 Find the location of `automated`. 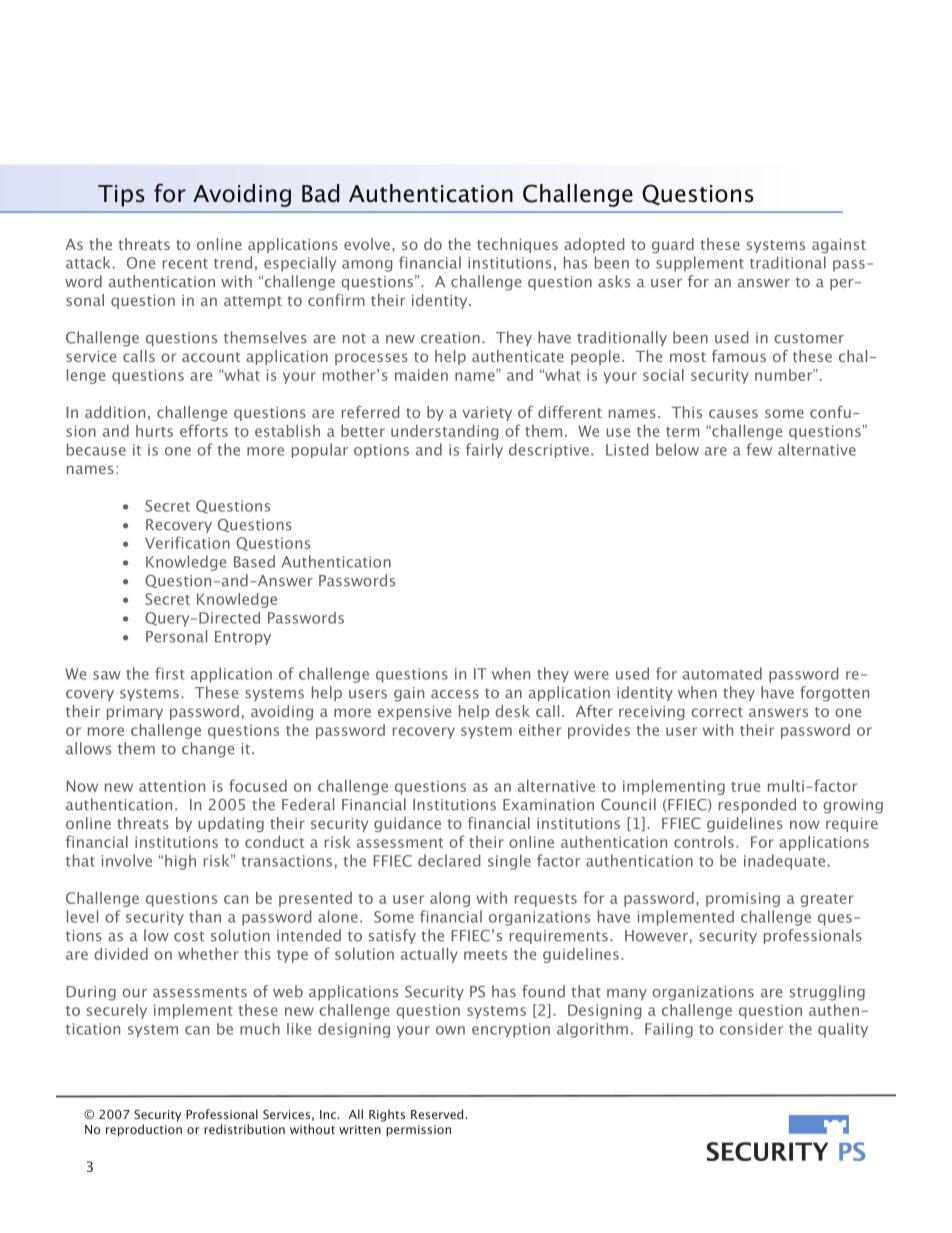

automated is located at coordinates (722, 673).
